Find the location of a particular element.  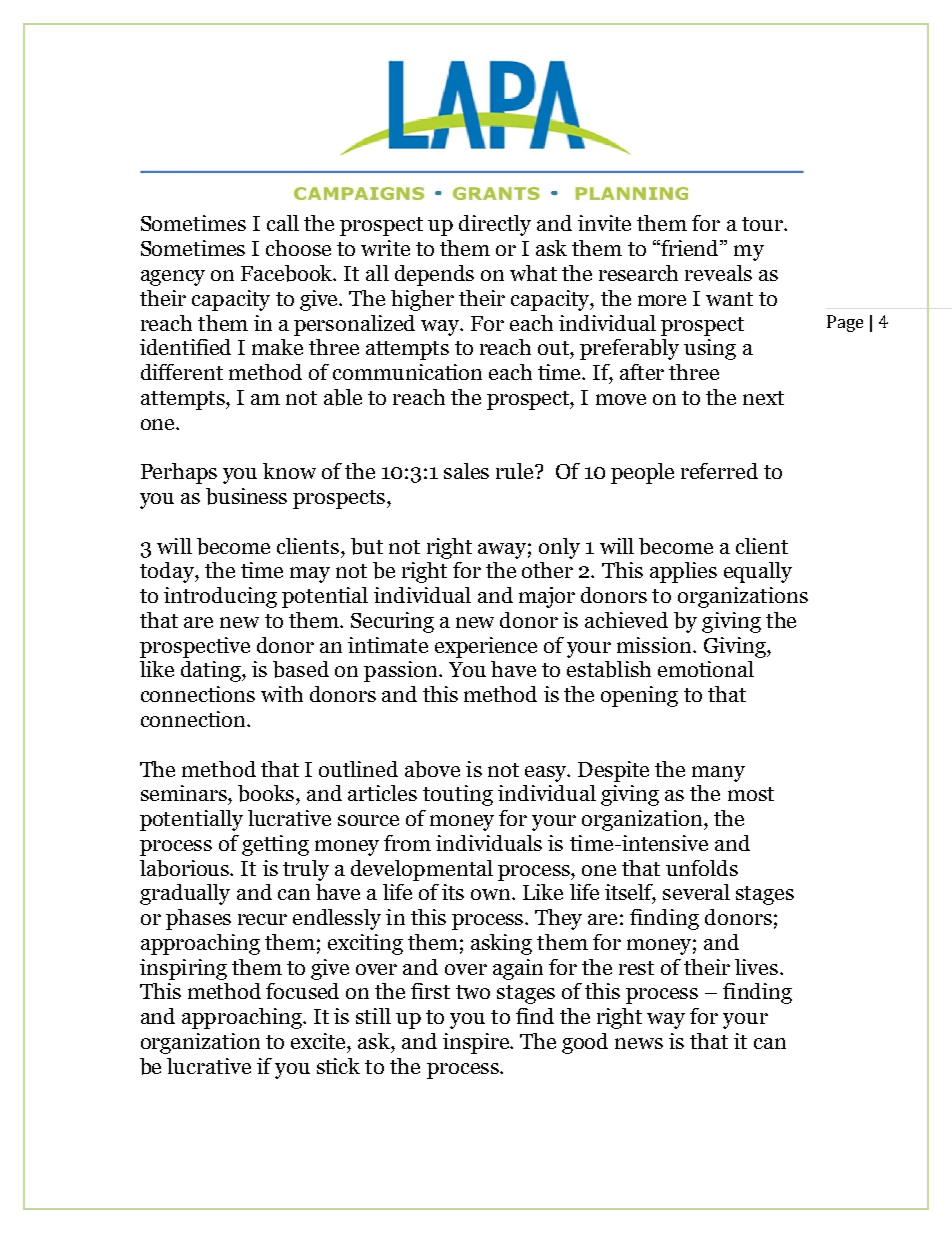

getting is located at coordinates (275, 845).
